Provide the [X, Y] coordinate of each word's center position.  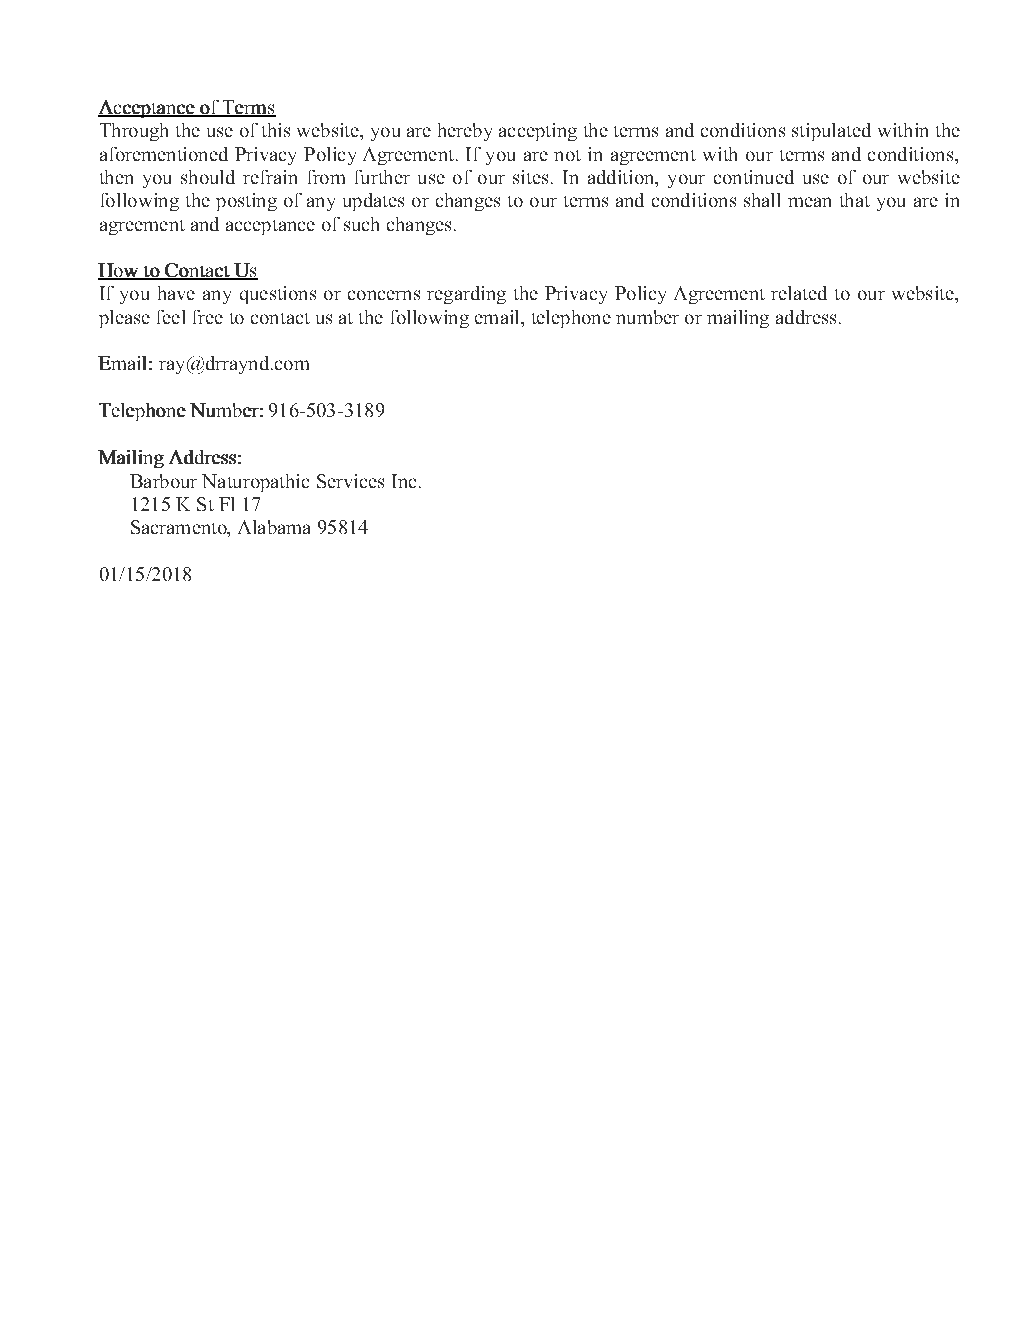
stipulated [831, 132]
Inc [404, 481]
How [119, 271]
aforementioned [164, 154]
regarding [466, 295]
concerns [384, 295]
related [799, 293]
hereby [465, 132]
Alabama [274, 527]
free [208, 317]
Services [350, 481]
